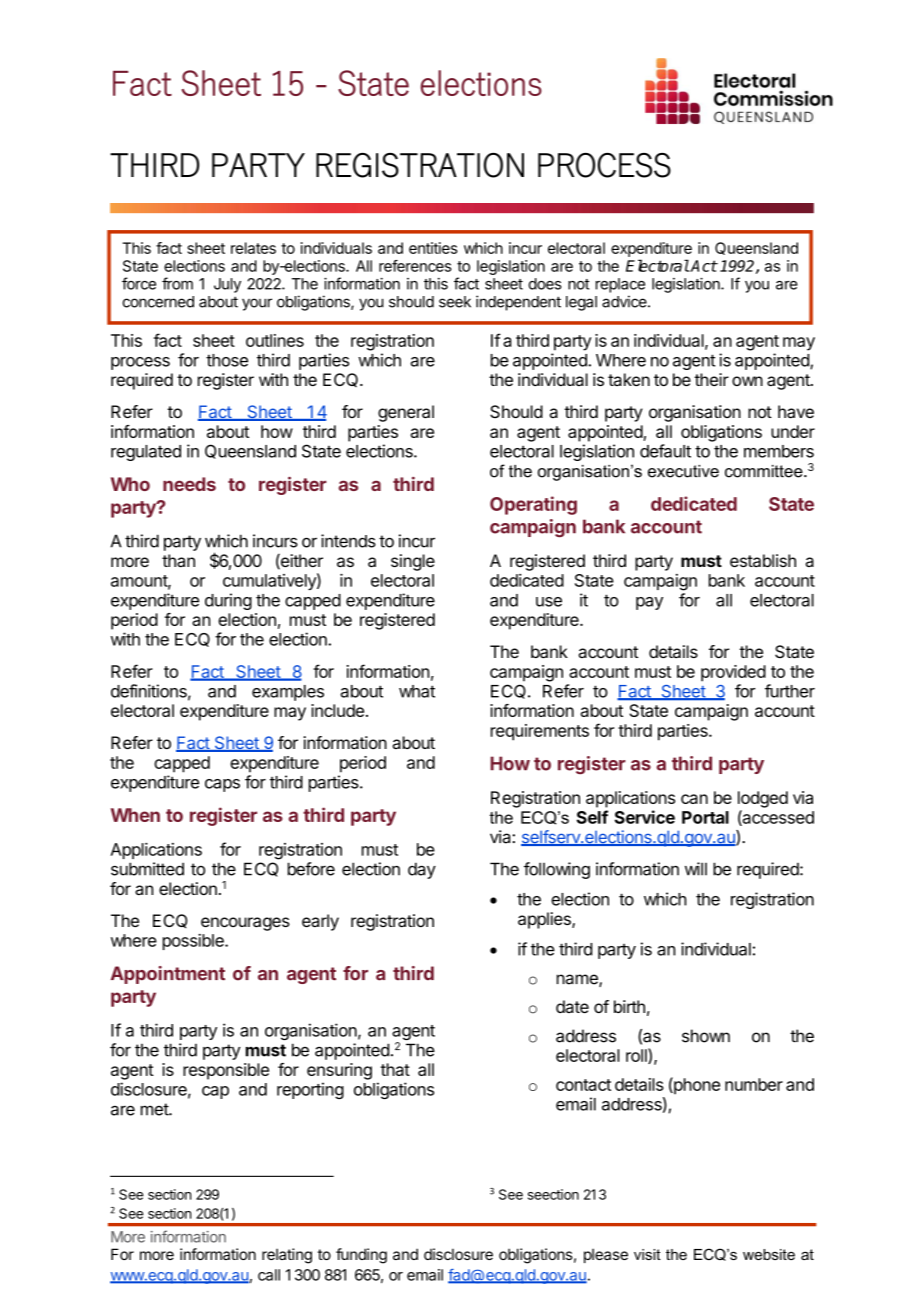  What do you see at coordinates (625, 301) in the page?
I see `advice` at bounding box center [625, 301].
